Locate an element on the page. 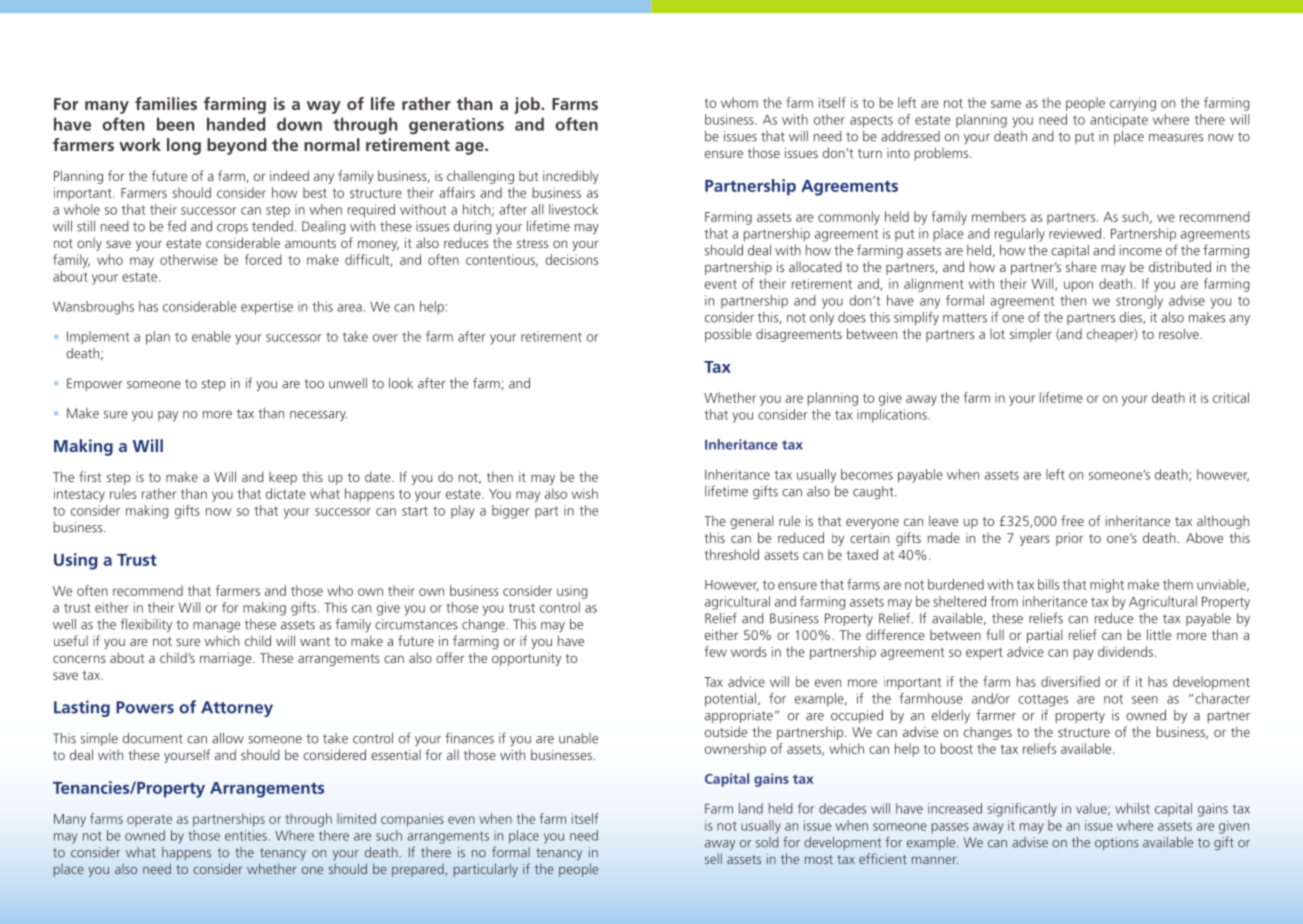  wish is located at coordinates (585, 493).
